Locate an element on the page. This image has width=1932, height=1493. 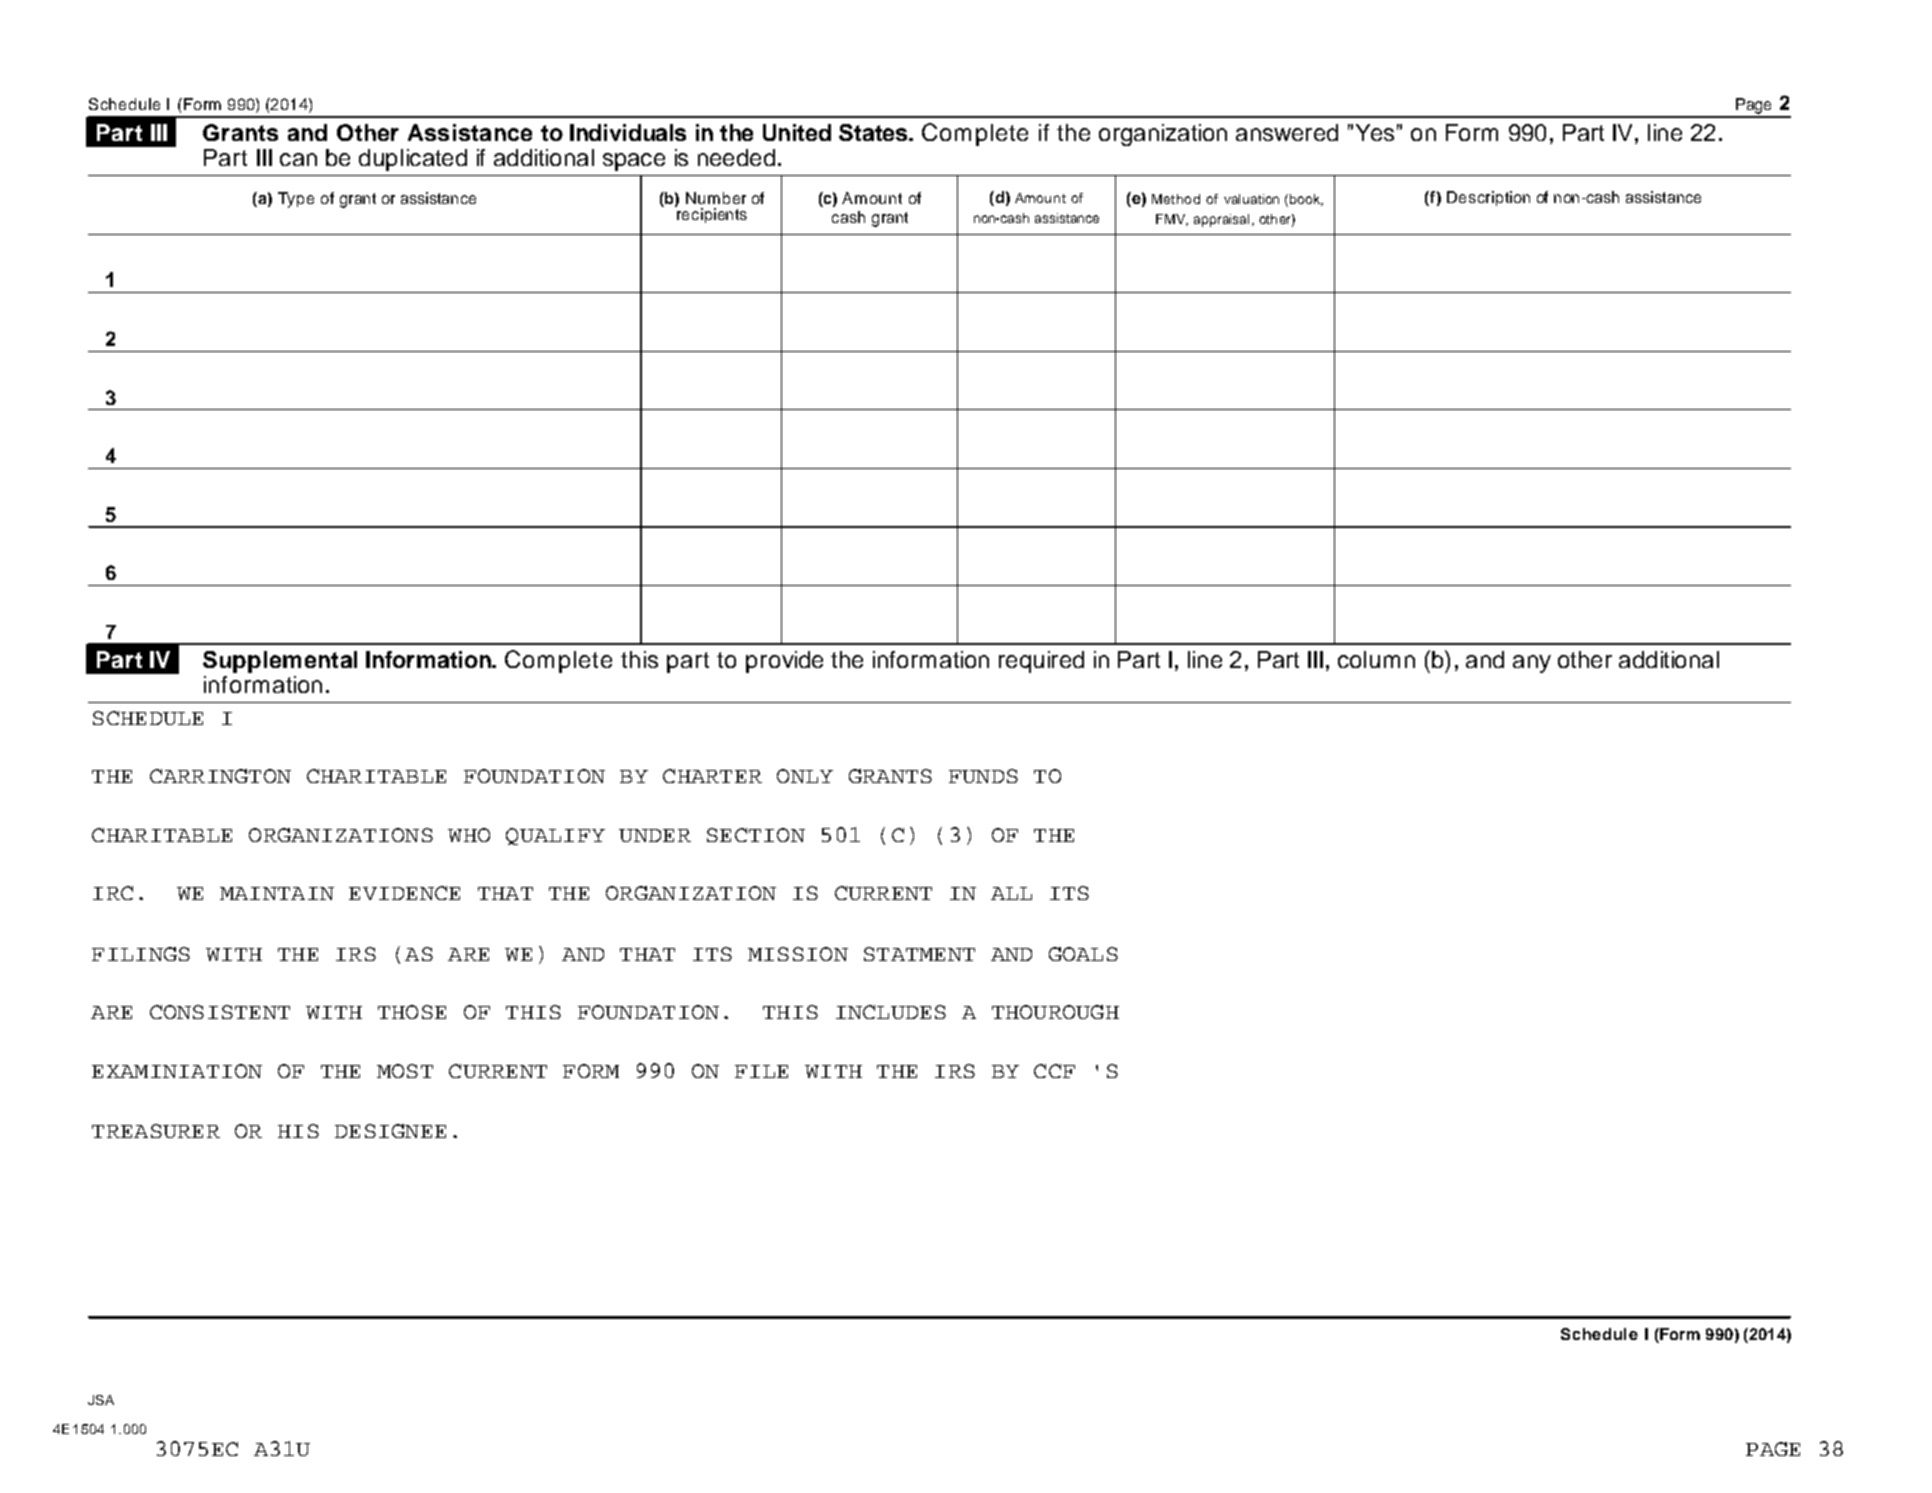
MISSION is located at coordinates (798, 954).
